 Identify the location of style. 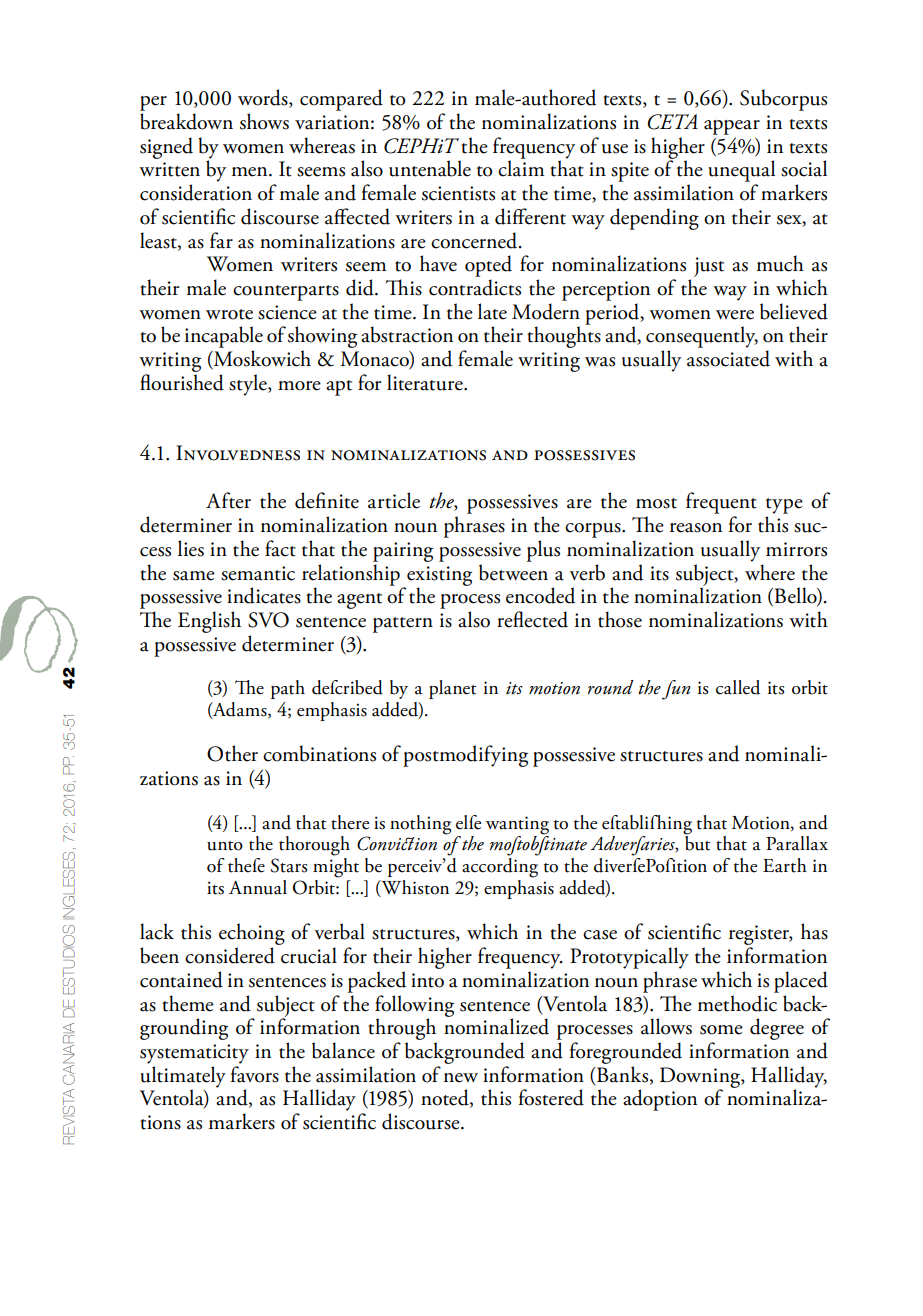
(249, 385).
